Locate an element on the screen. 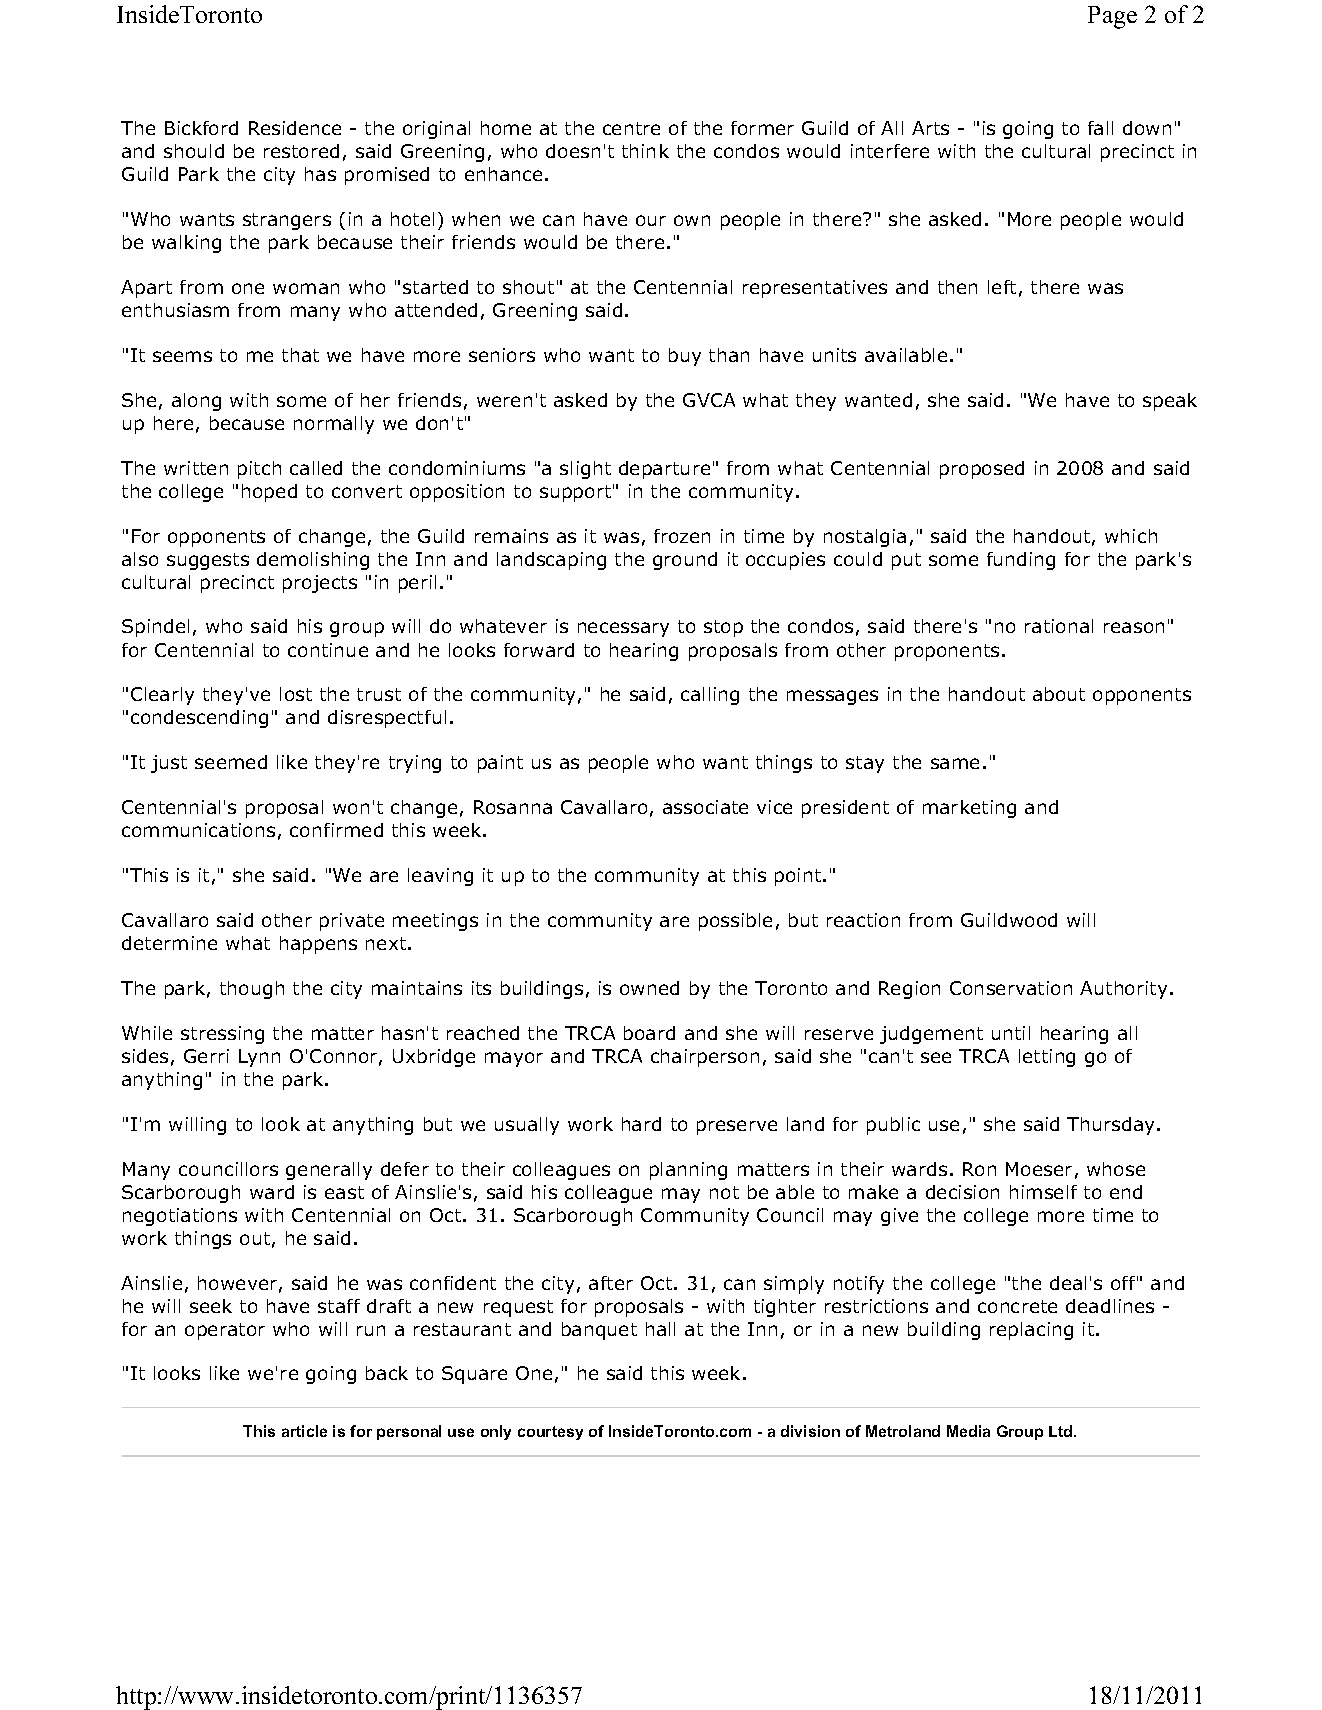 This screenshot has height=1710, width=1322. Residence is located at coordinates (295, 128).
